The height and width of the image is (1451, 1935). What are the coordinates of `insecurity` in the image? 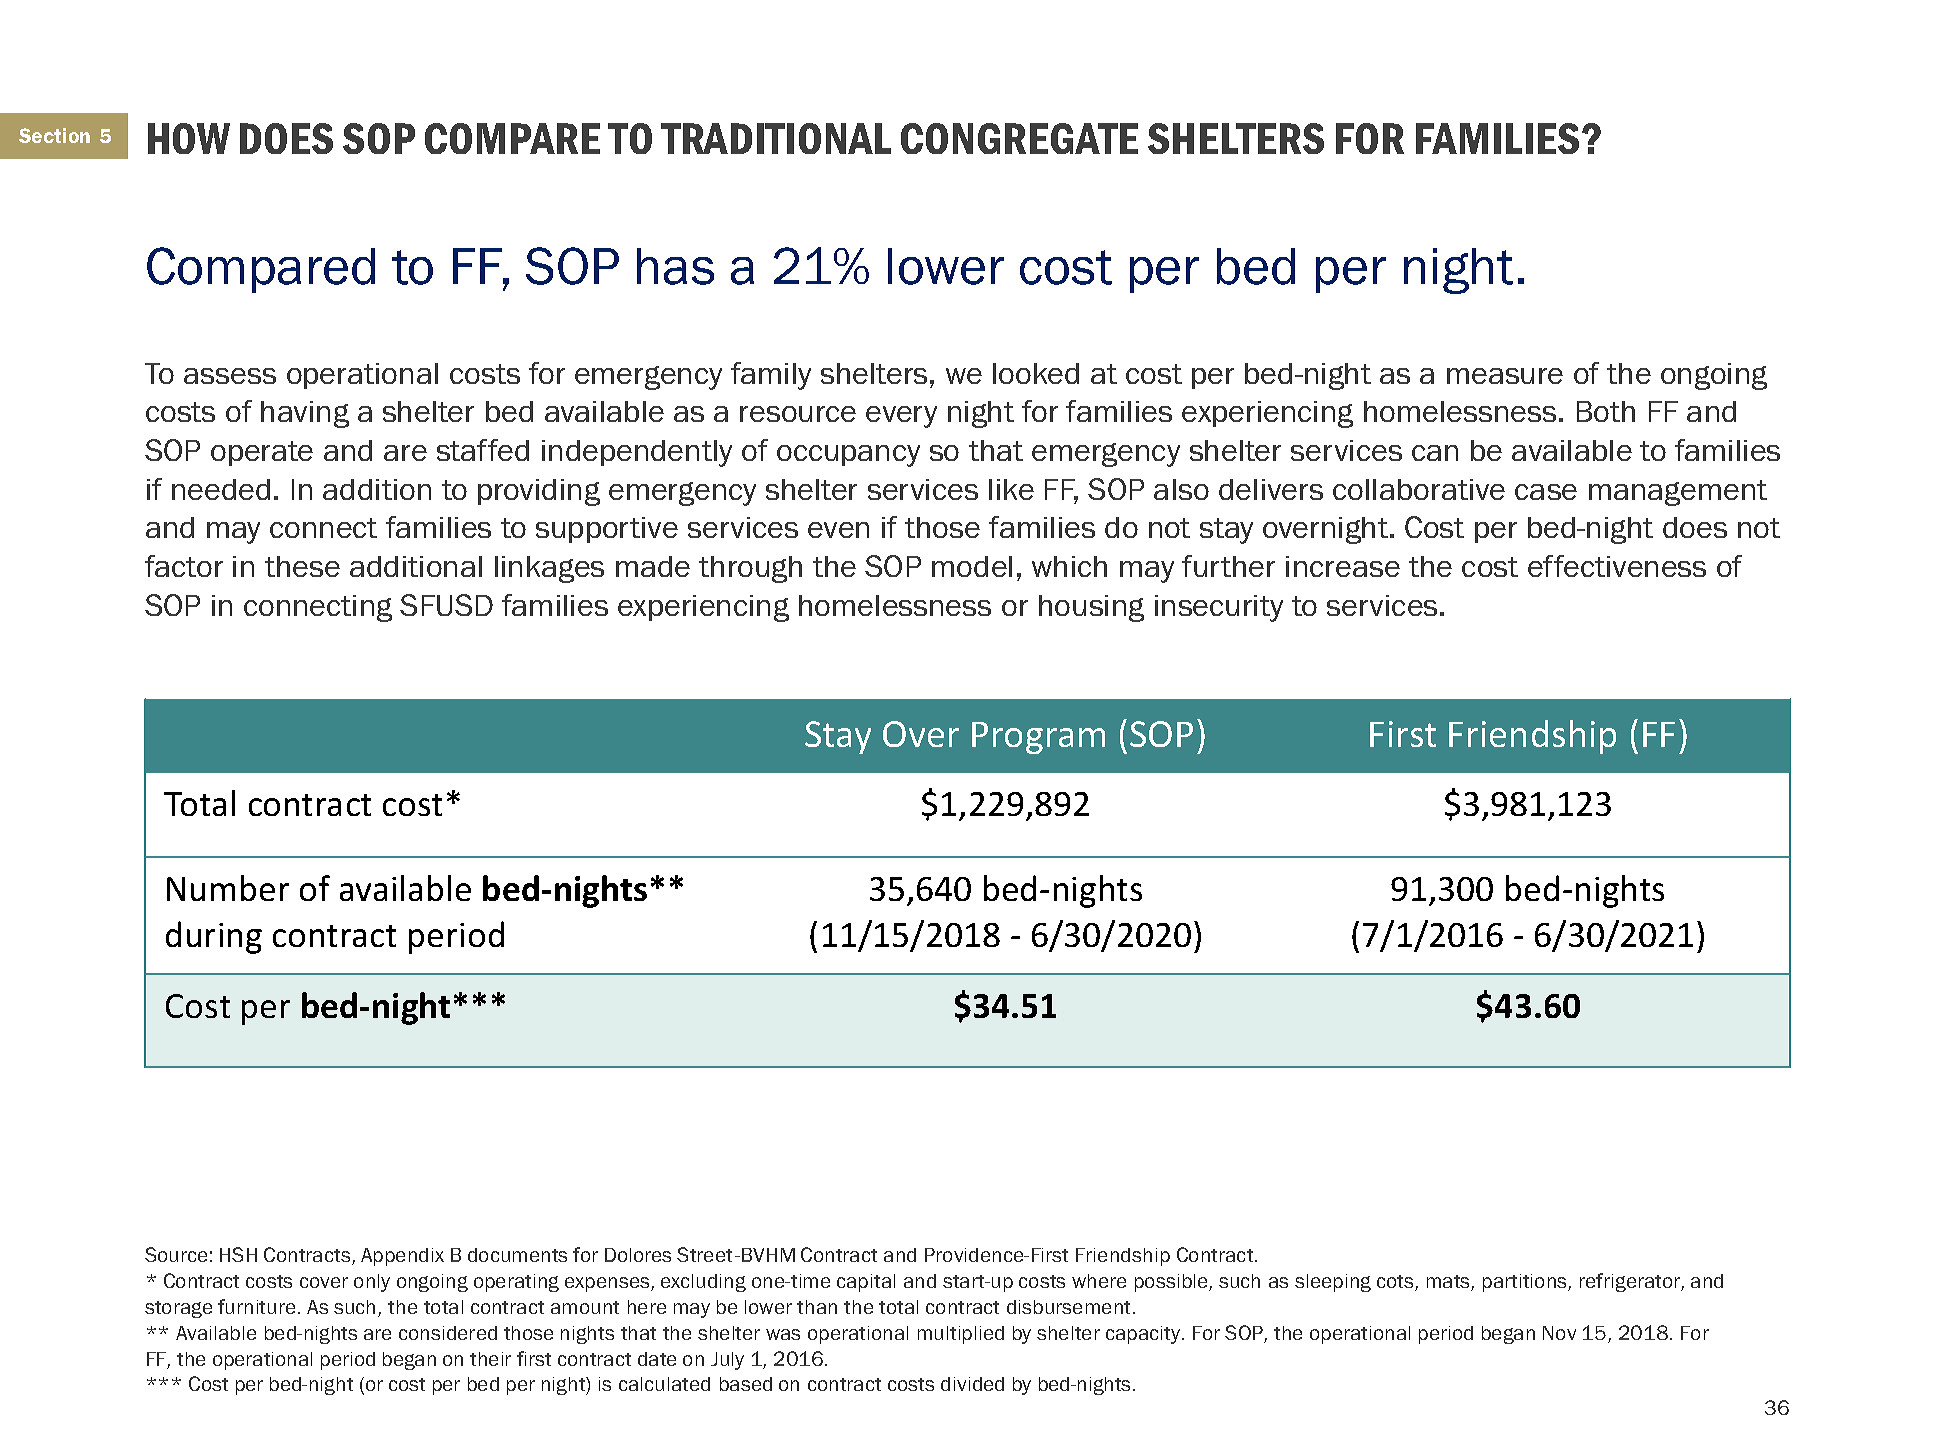 It's located at (1219, 608).
